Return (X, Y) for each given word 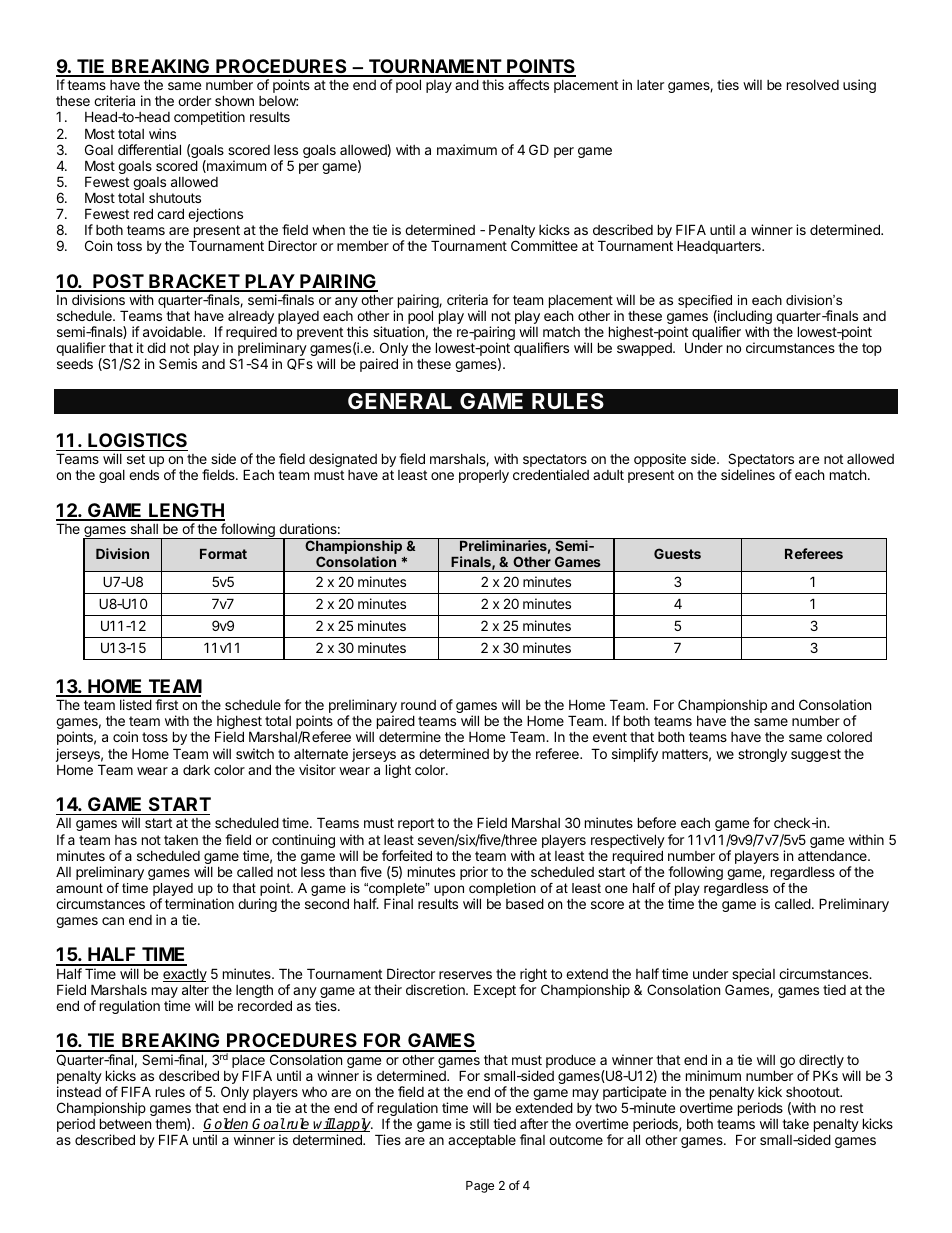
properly (484, 476)
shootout (814, 1092)
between (125, 1123)
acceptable (482, 1141)
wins (162, 133)
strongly (762, 755)
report (416, 824)
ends (144, 474)
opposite (660, 460)
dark (196, 769)
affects (528, 84)
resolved (813, 85)
